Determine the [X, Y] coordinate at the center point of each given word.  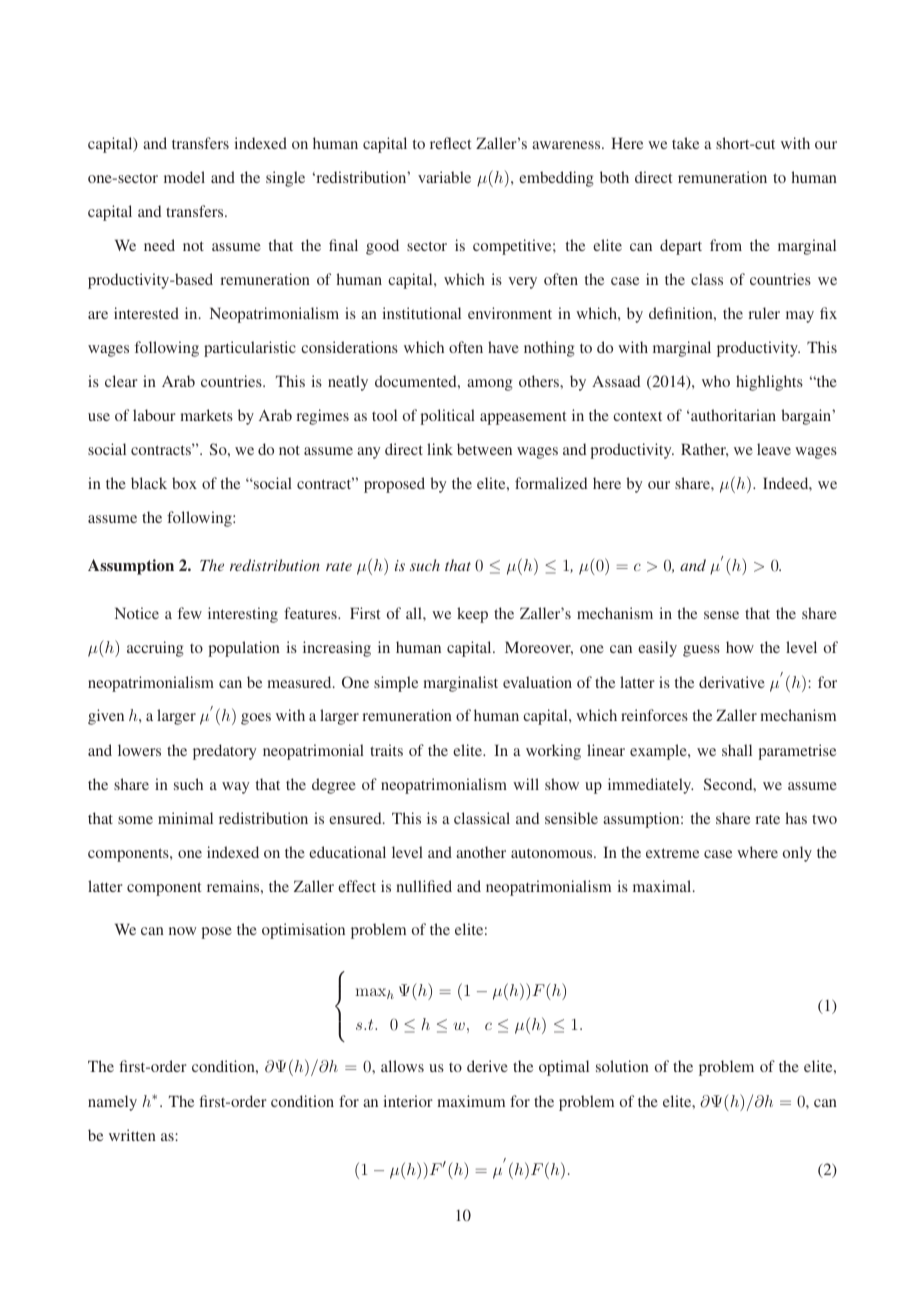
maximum [471, 1101]
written [132, 1135]
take [685, 143]
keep [472, 615]
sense [721, 615]
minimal [185, 818]
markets [206, 415]
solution [622, 1066]
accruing [155, 649]
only [797, 854]
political [447, 417]
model [184, 177]
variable [444, 177]
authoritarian [733, 415]
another [481, 852]
